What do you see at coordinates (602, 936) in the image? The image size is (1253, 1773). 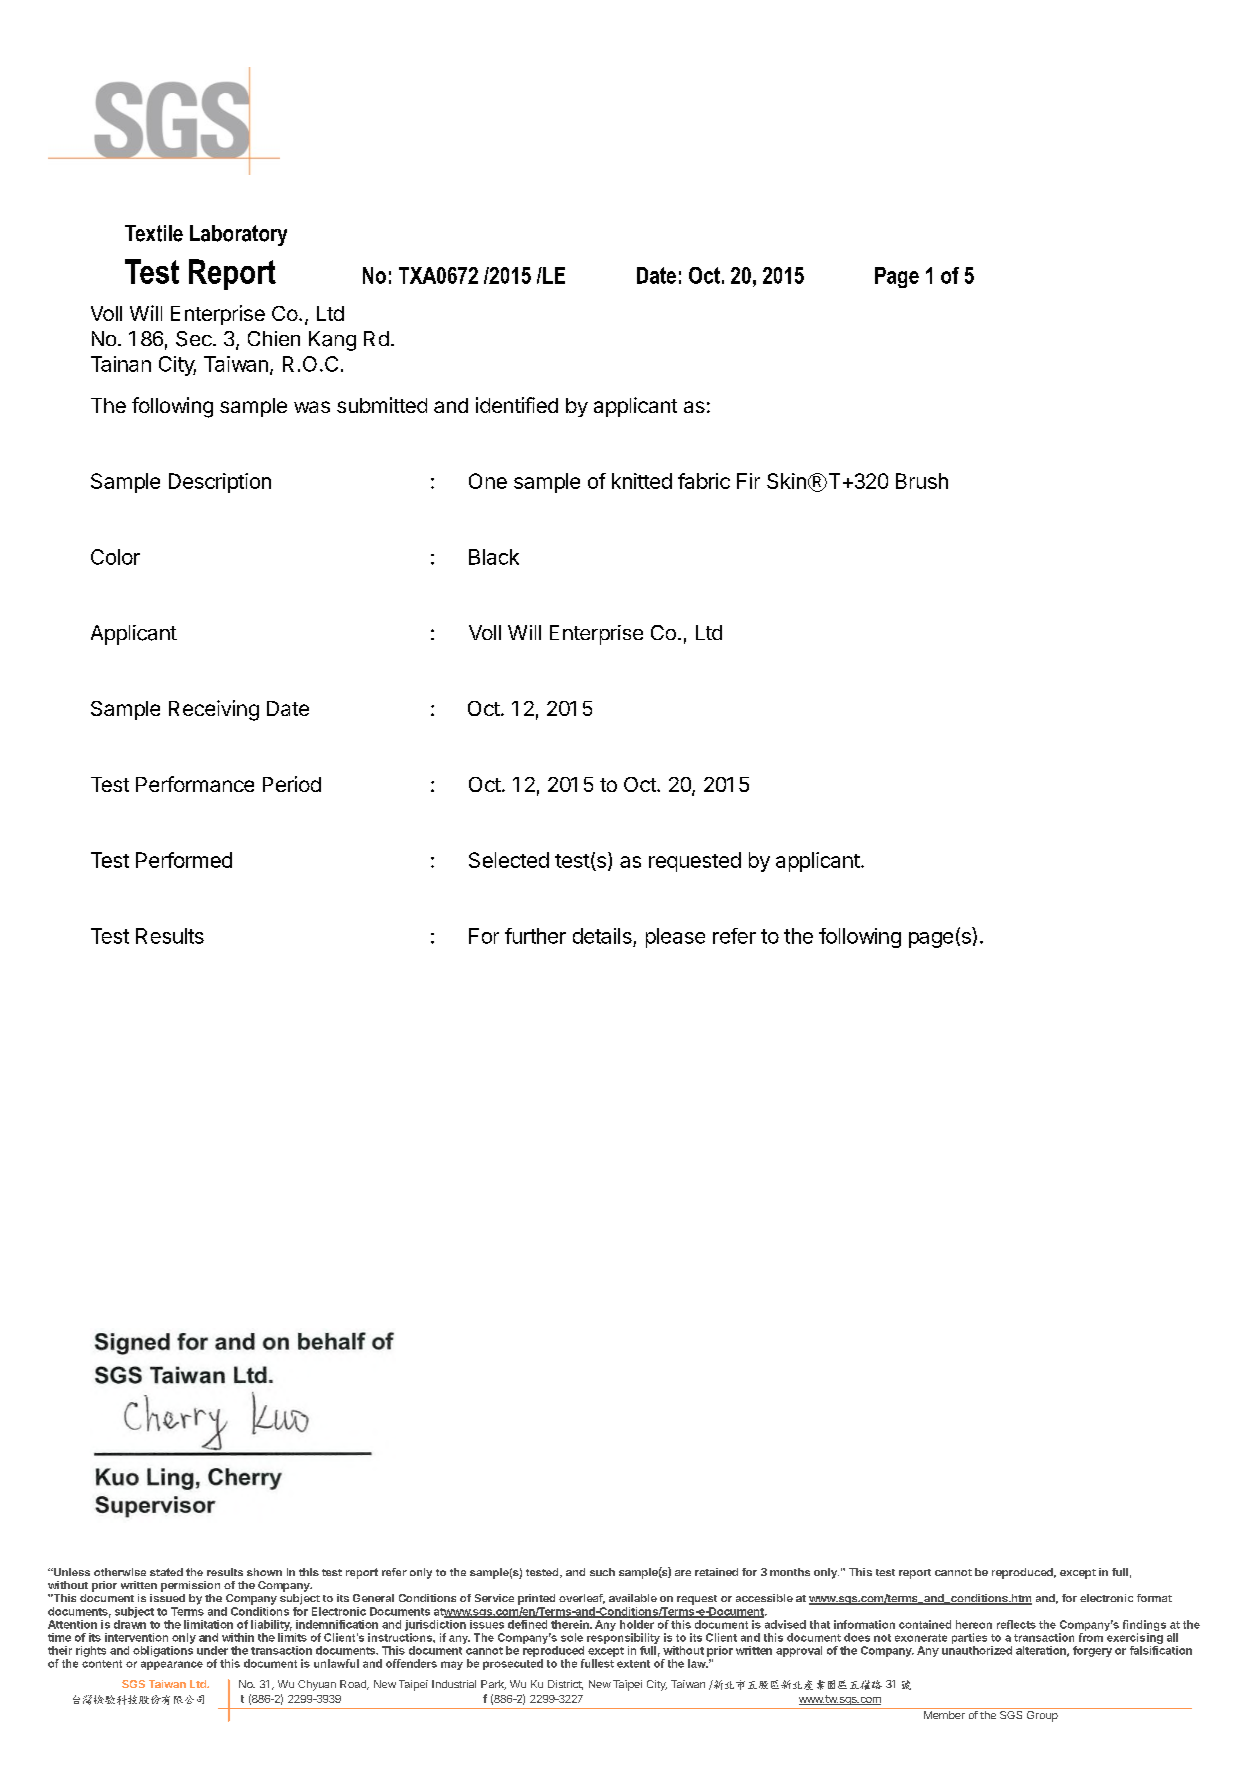 I see `details` at bounding box center [602, 936].
